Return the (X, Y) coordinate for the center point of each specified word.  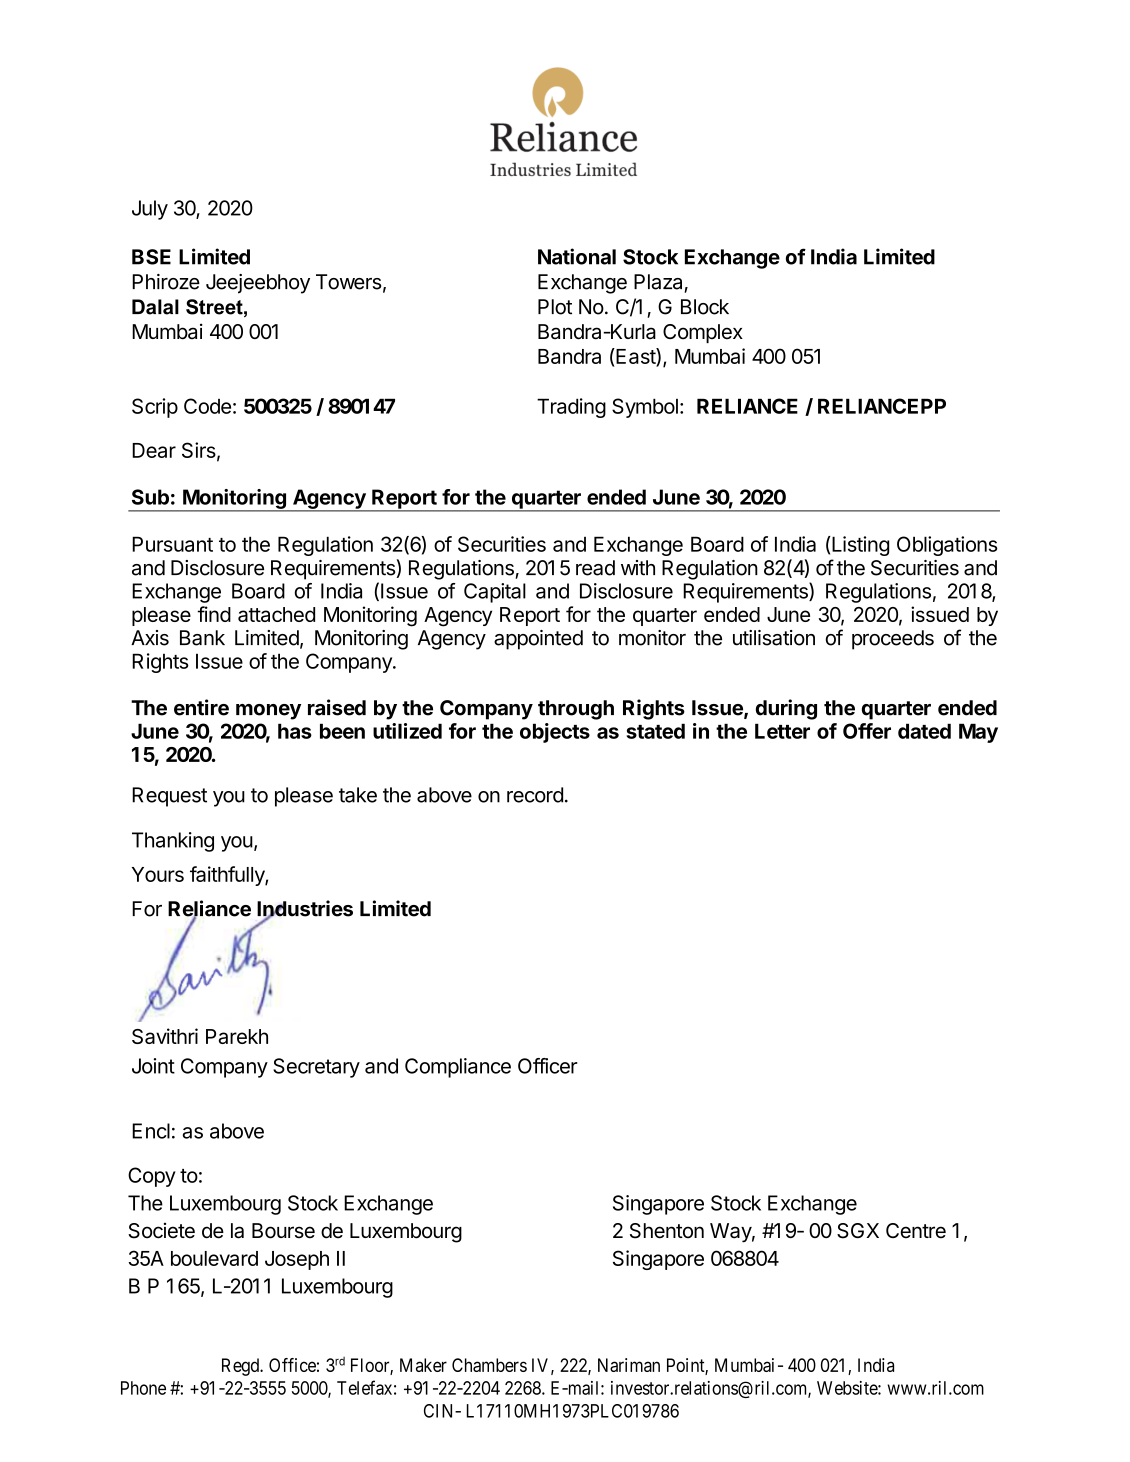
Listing (859, 546)
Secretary (316, 1068)
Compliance (458, 1068)
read (595, 568)
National (577, 256)
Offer (867, 731)
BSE (151, 257)
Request (169, 797)
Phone (143, 1388)
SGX (858, 1231)
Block (705, 307)
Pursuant (172, 544)
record (535, 795)
